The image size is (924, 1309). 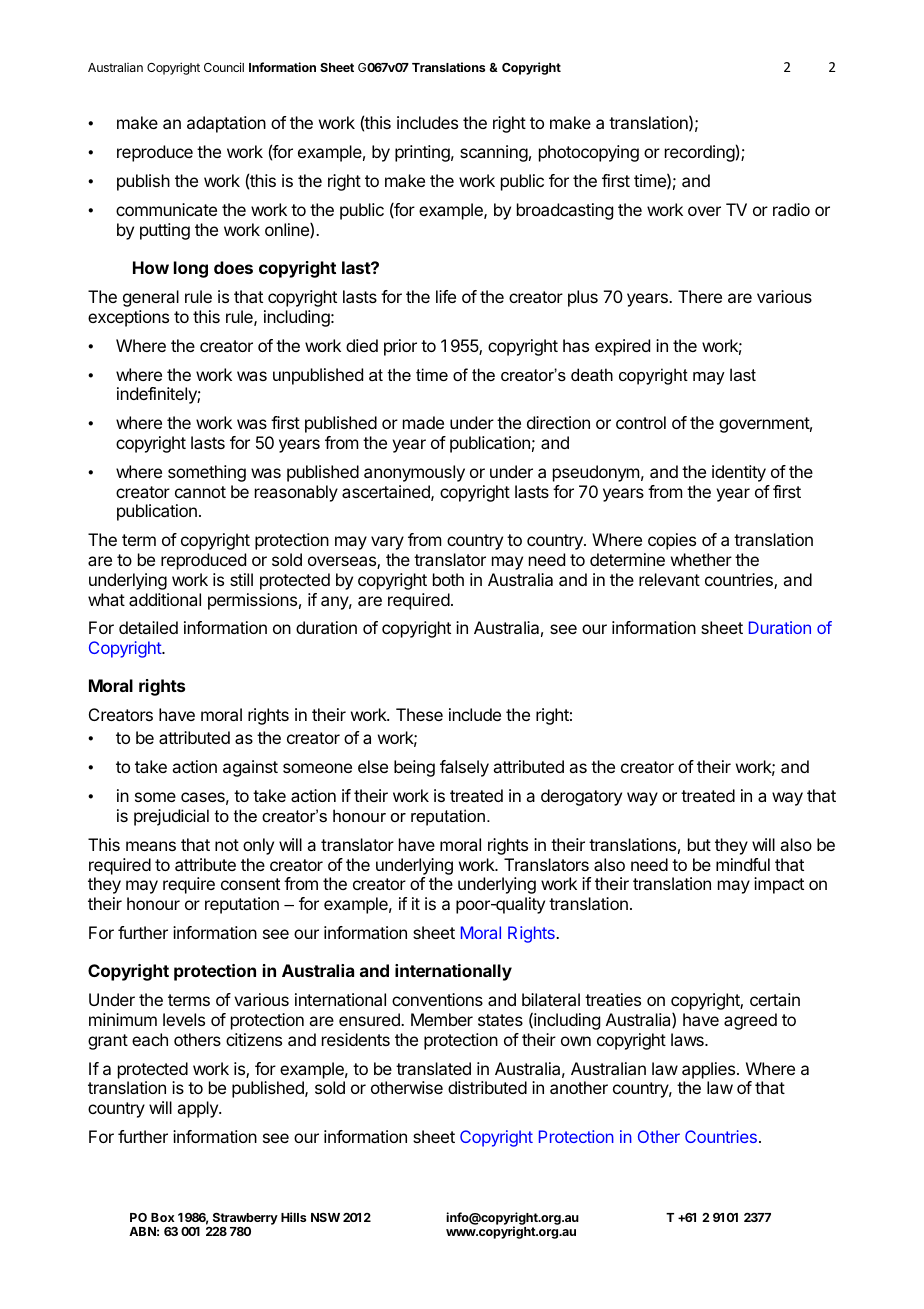 What do you see at coordinates (710, 1070) in the screenshot?
I see `applies` at bounding box center [710, 1070].
